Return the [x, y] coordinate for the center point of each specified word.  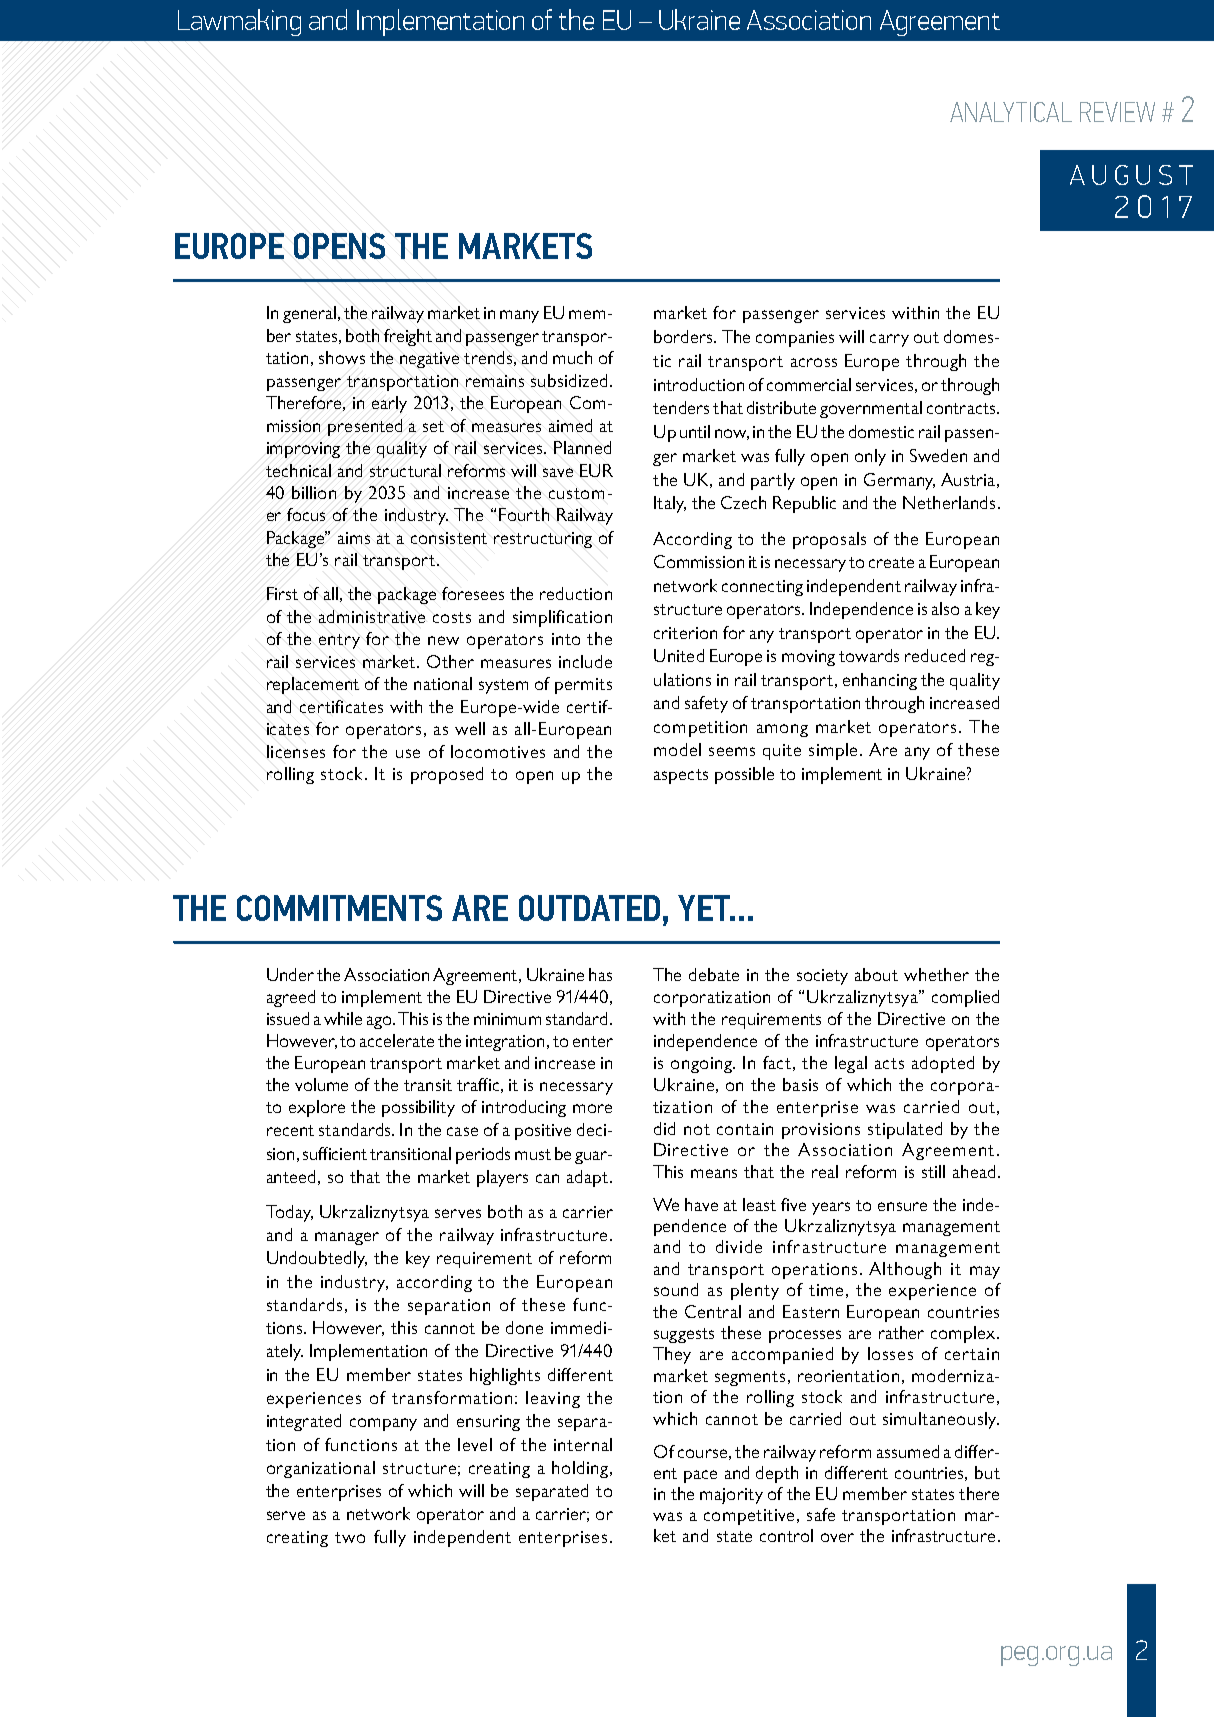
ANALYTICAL [1011, 112]
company [383, 1424]
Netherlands [949, 502]
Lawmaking [239, 22]
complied [965, 998]
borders [684, 336]
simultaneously [941, 1420]
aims [354, 538]
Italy [670, 504]
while [343, 1018]
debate [714, 974]
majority [731, 1496]
